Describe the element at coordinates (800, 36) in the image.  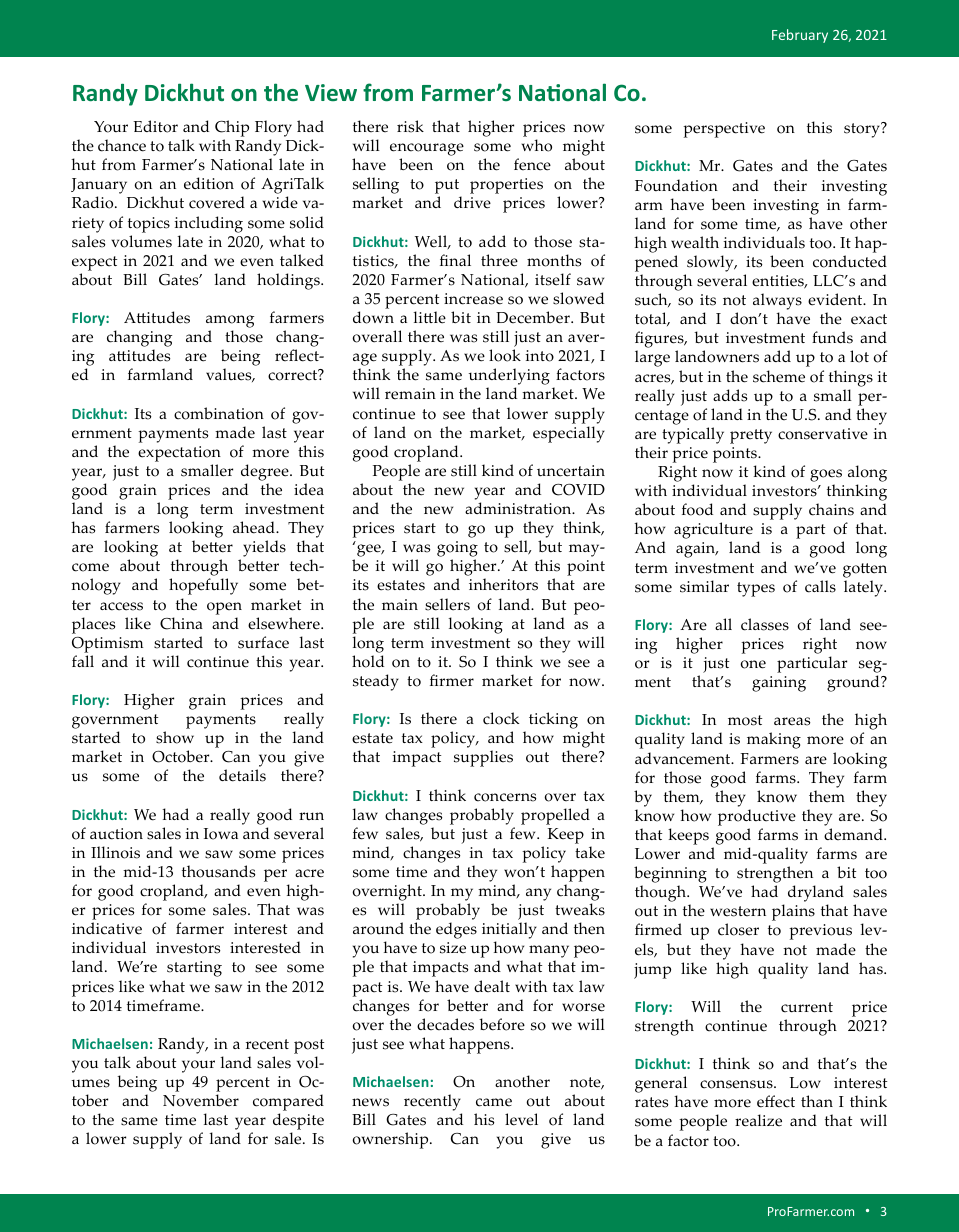
I see `February` at that location.
